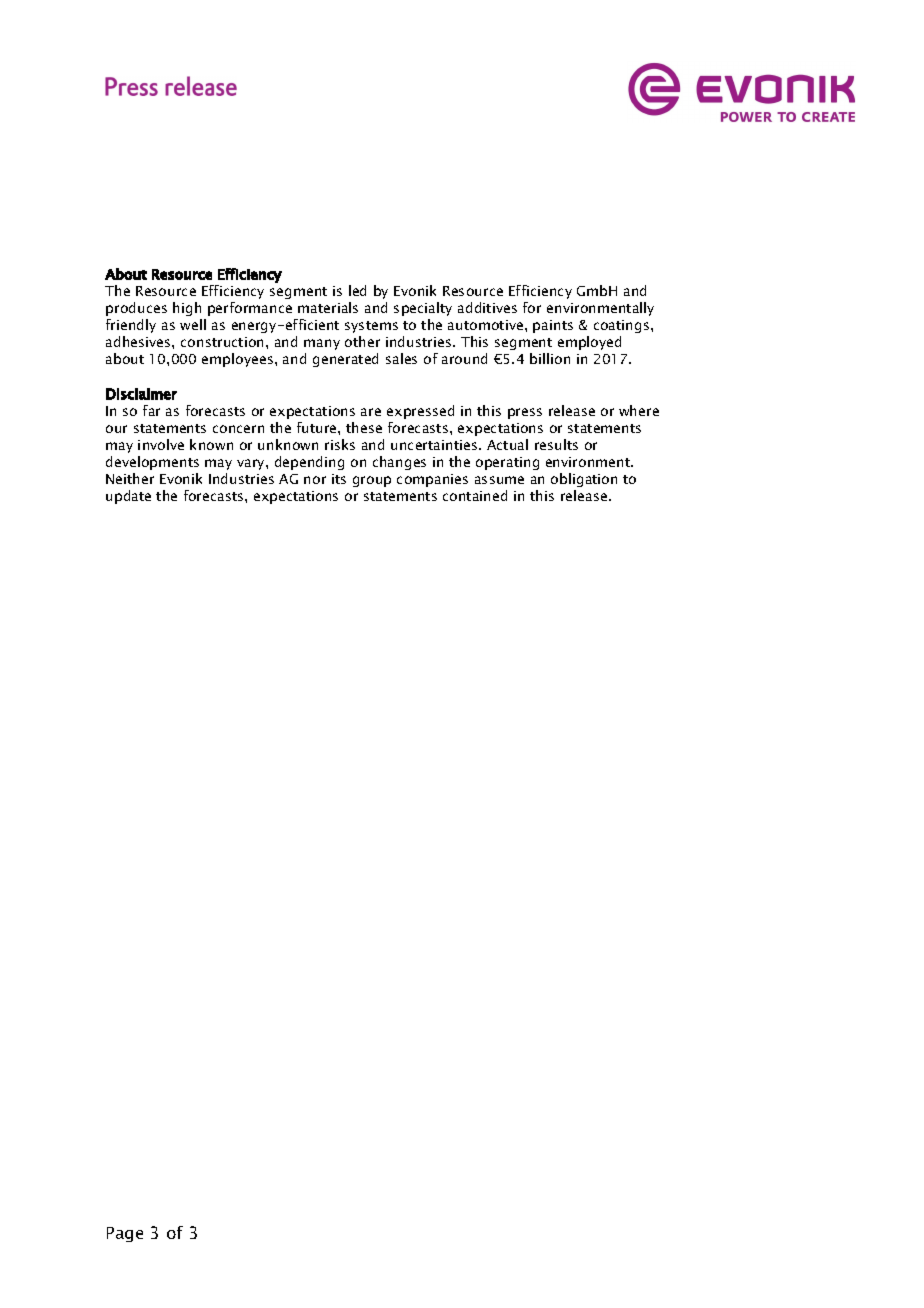 This screenshot has width=924, height=1308. I want to click on Page, so click(125, 1234).
